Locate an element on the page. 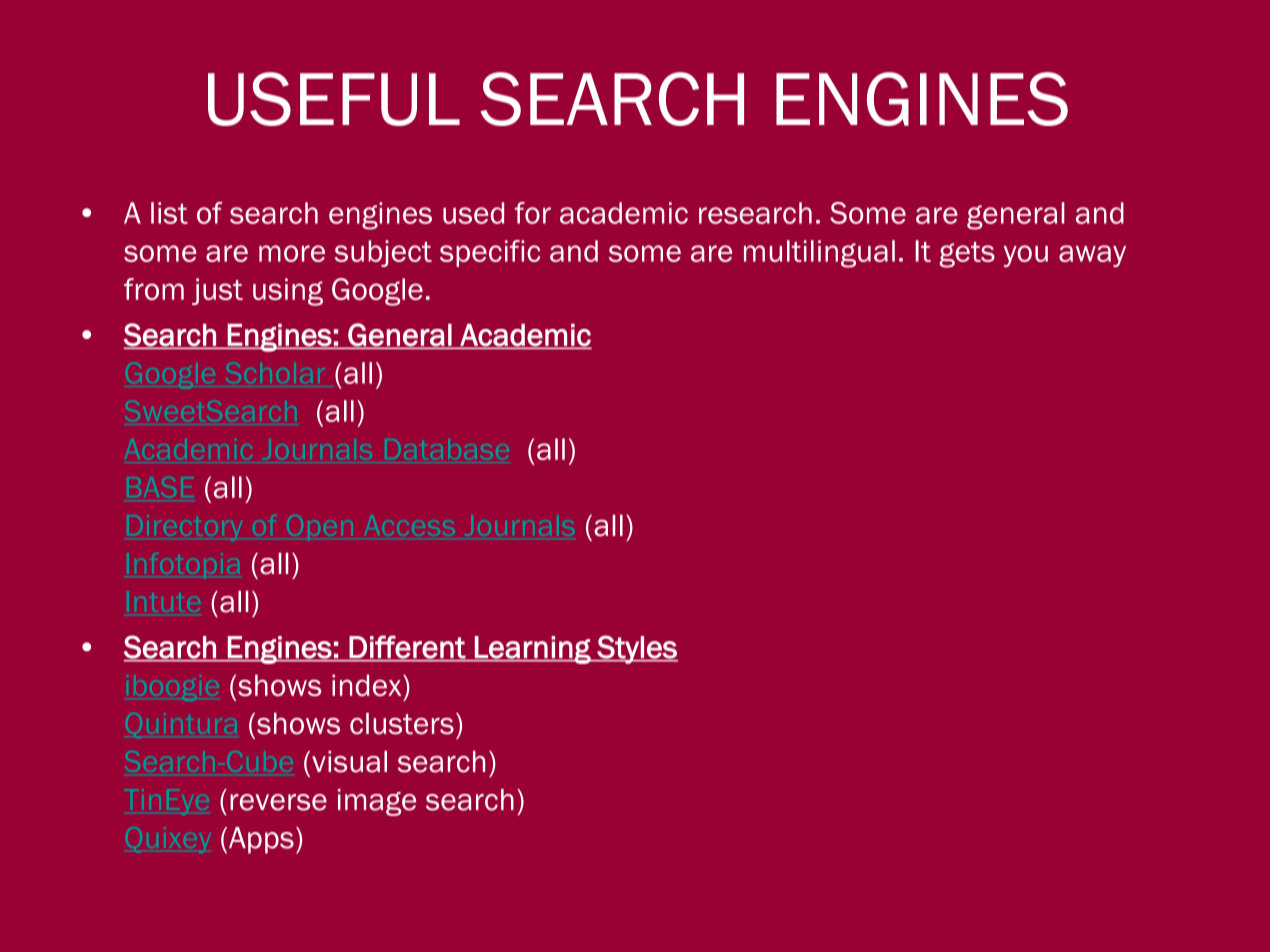 This document has height=952, width=1270. reverse is located at coordinates (278, 802).
